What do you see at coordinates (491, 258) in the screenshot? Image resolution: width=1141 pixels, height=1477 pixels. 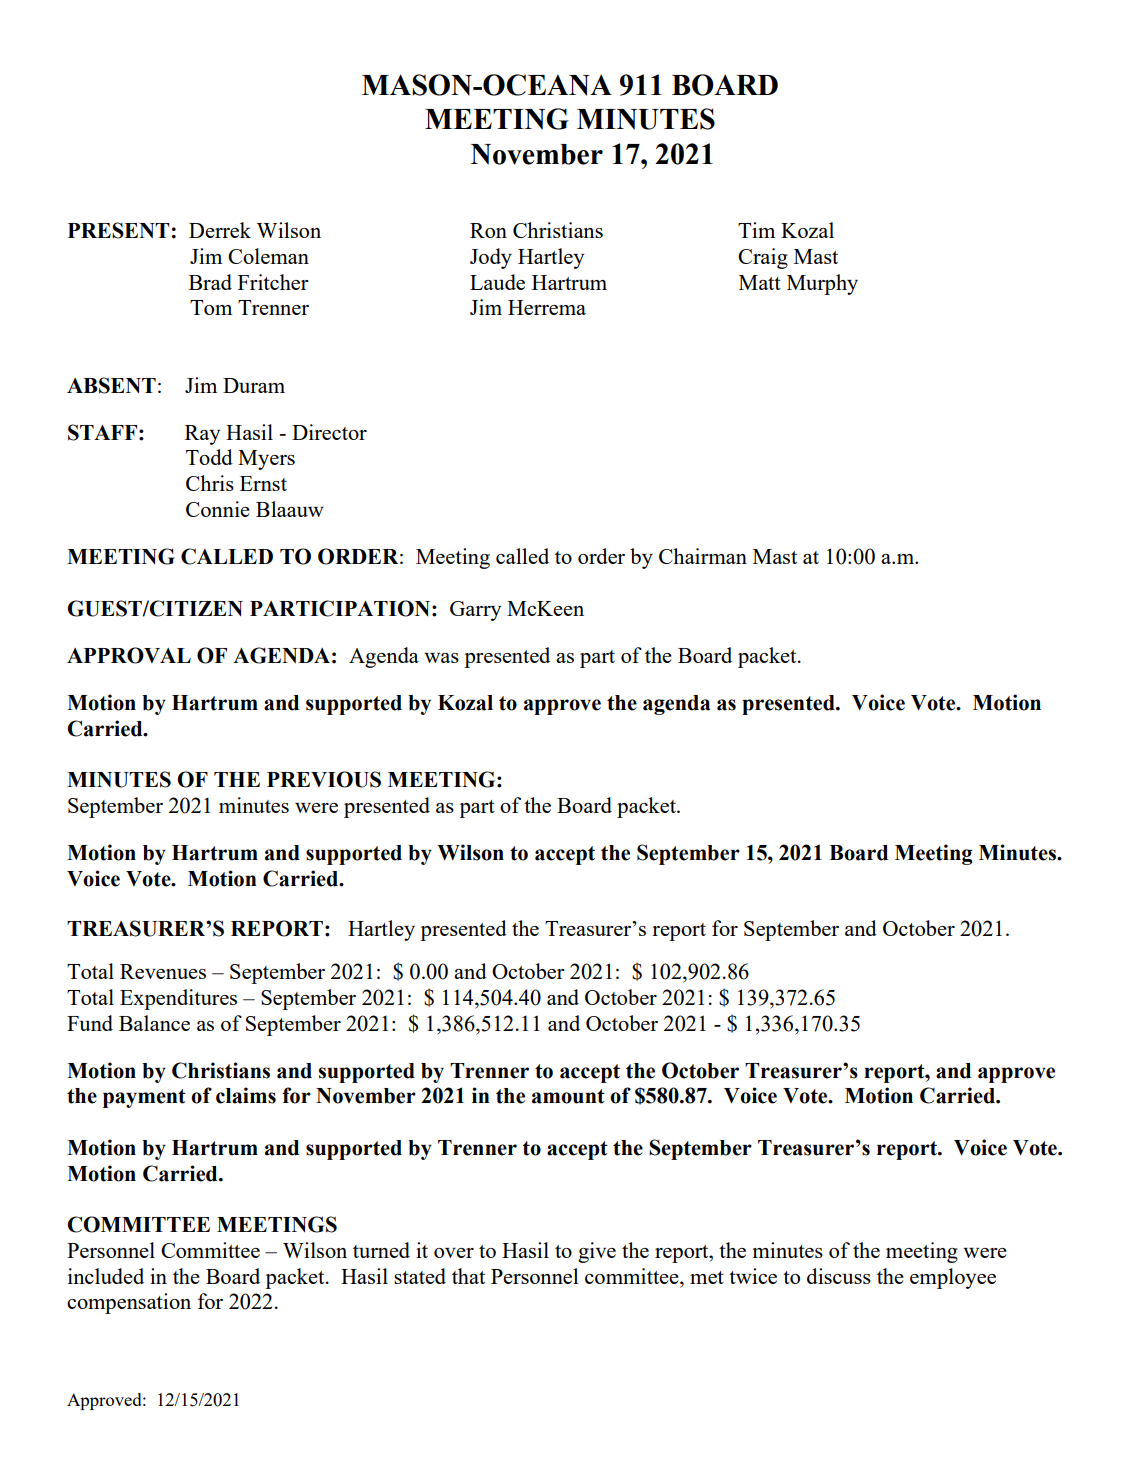 I see `Jody` at bounding box center [491, 258].
